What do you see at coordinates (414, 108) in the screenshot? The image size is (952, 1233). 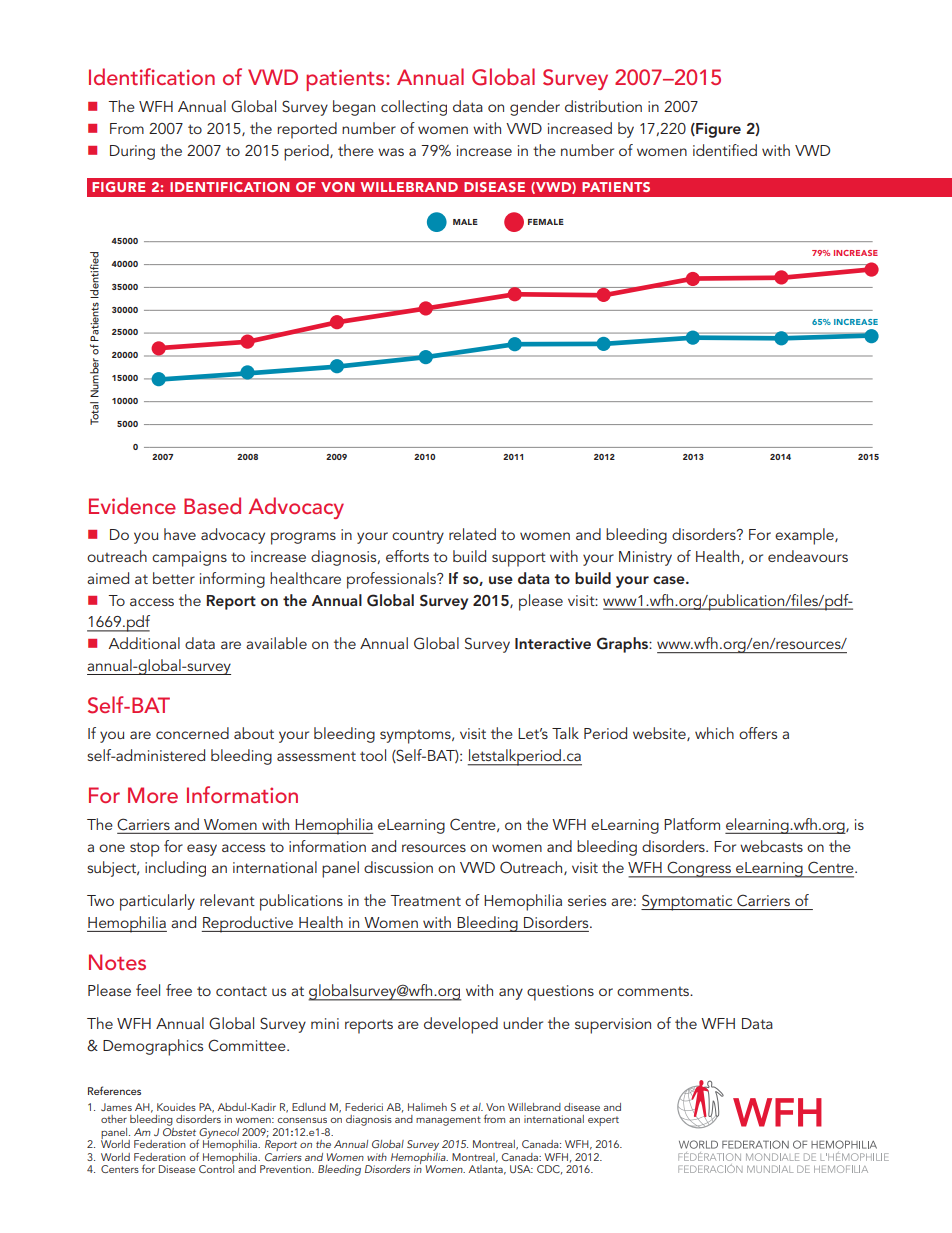 I see `collecting` at bounding box center [414, 108].
